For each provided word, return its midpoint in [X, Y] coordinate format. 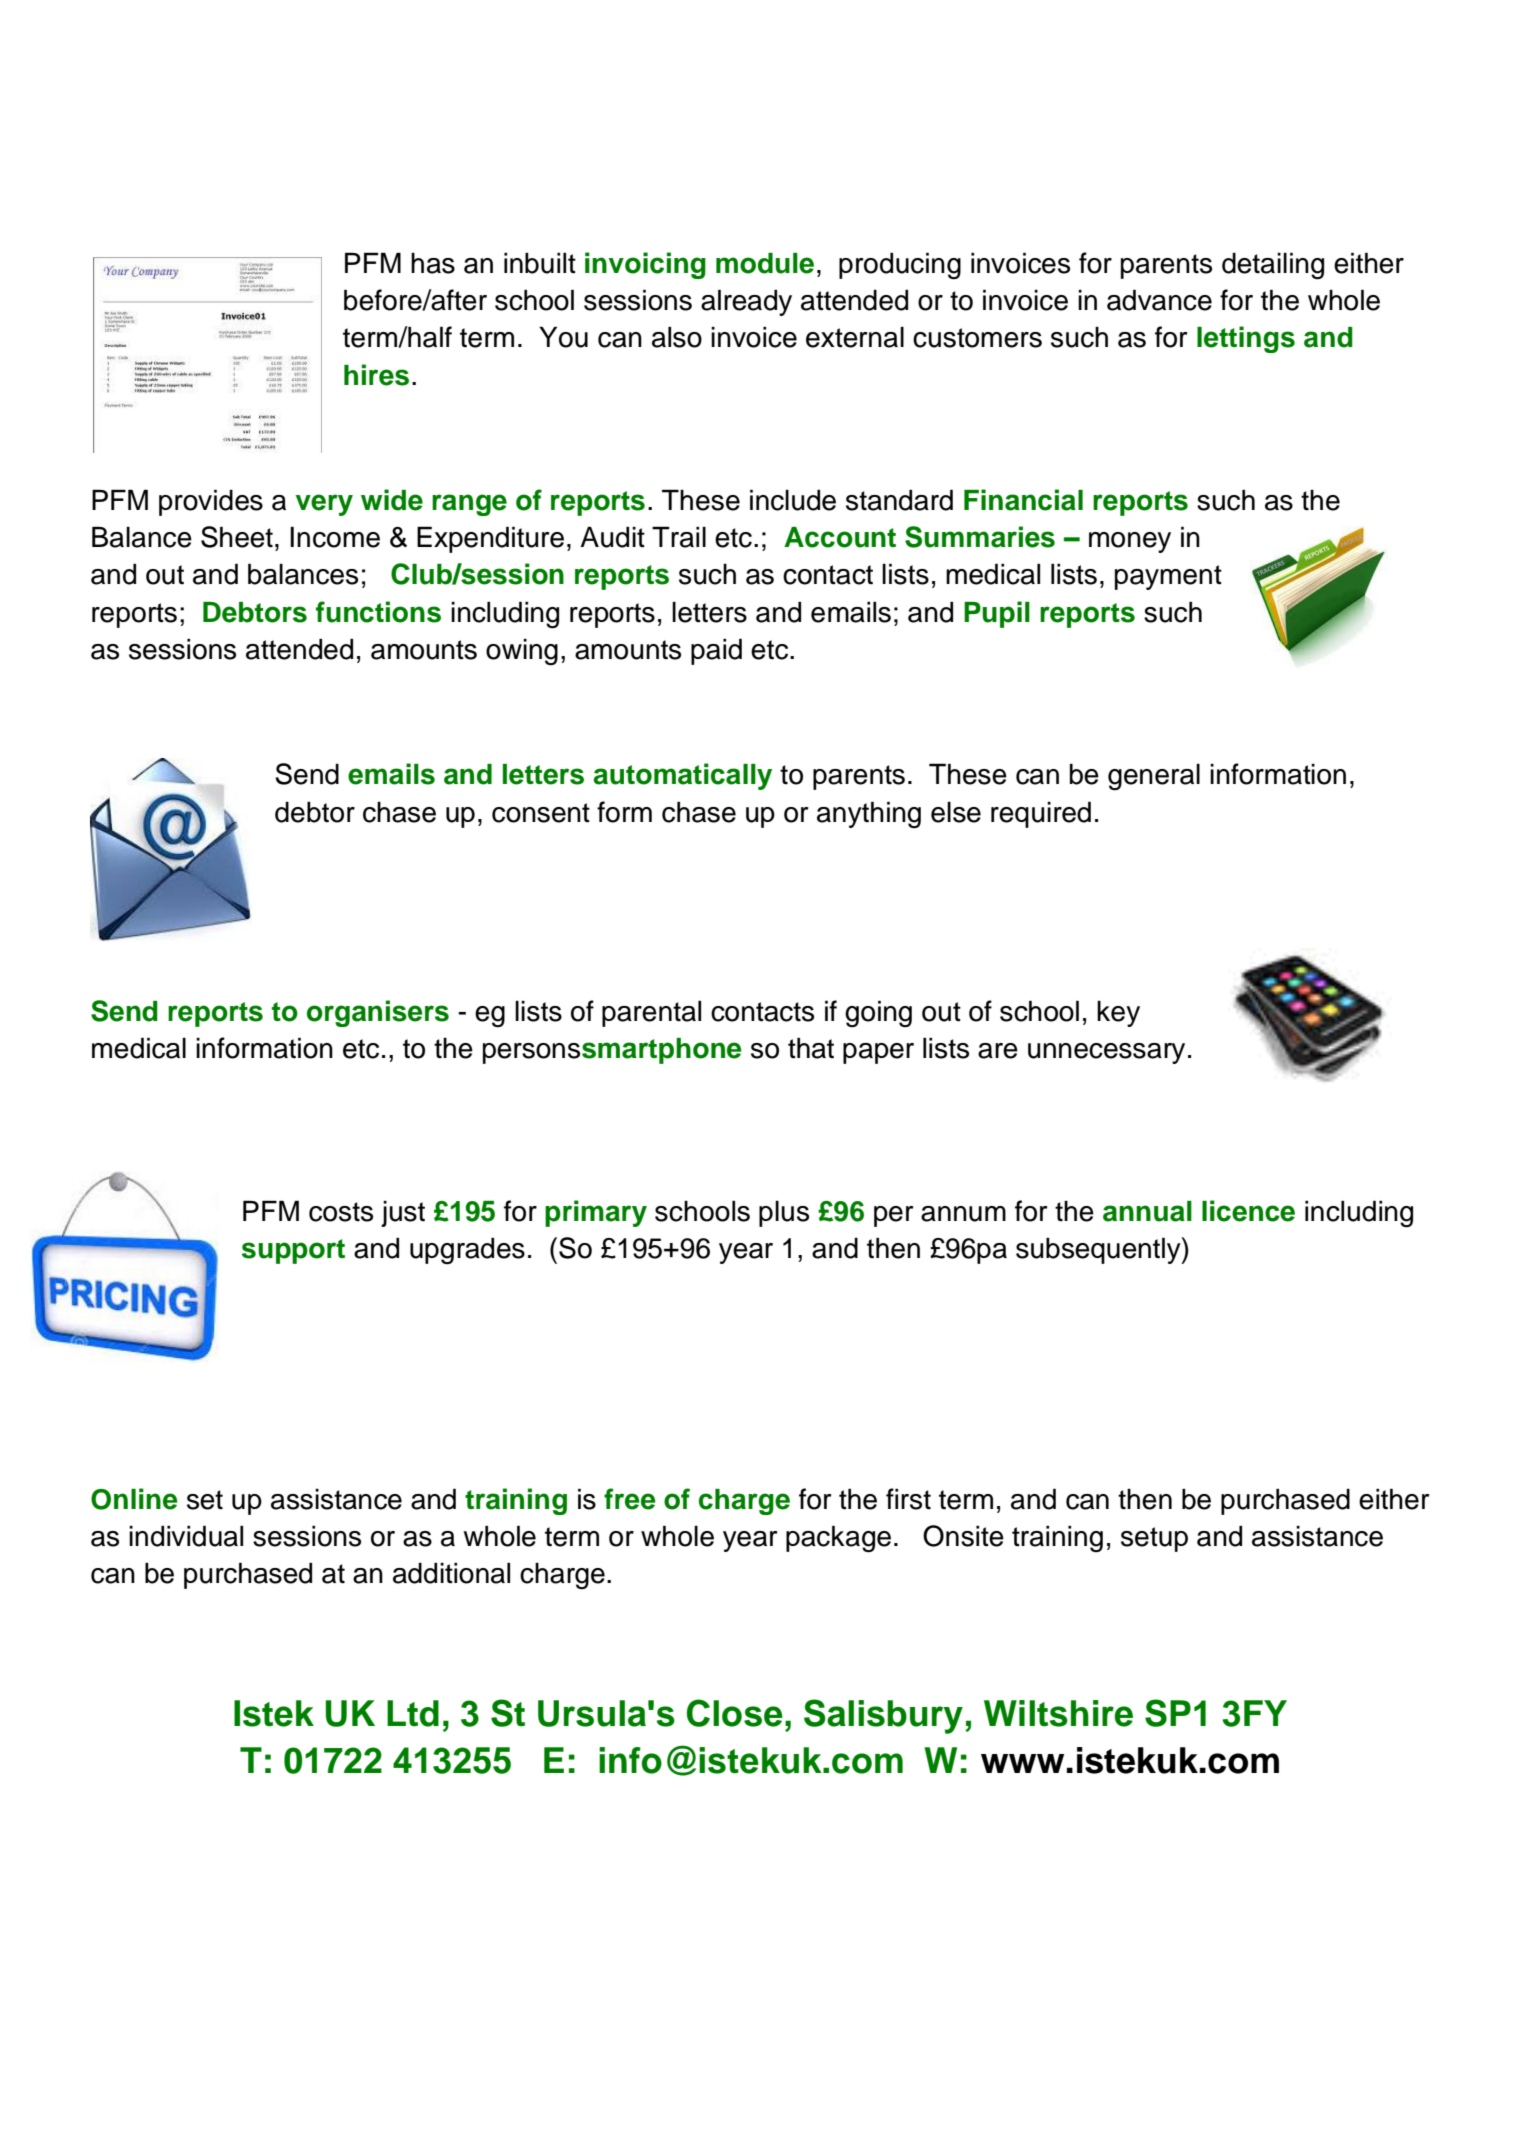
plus [784, 1213]
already [746, 302]
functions [378, 612]
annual [1147, 1211]
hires [376, 375]
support [293, 1251]
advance [1159, 300]
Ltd [413, 1713]
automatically [682, 776]
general [1154, 777]
